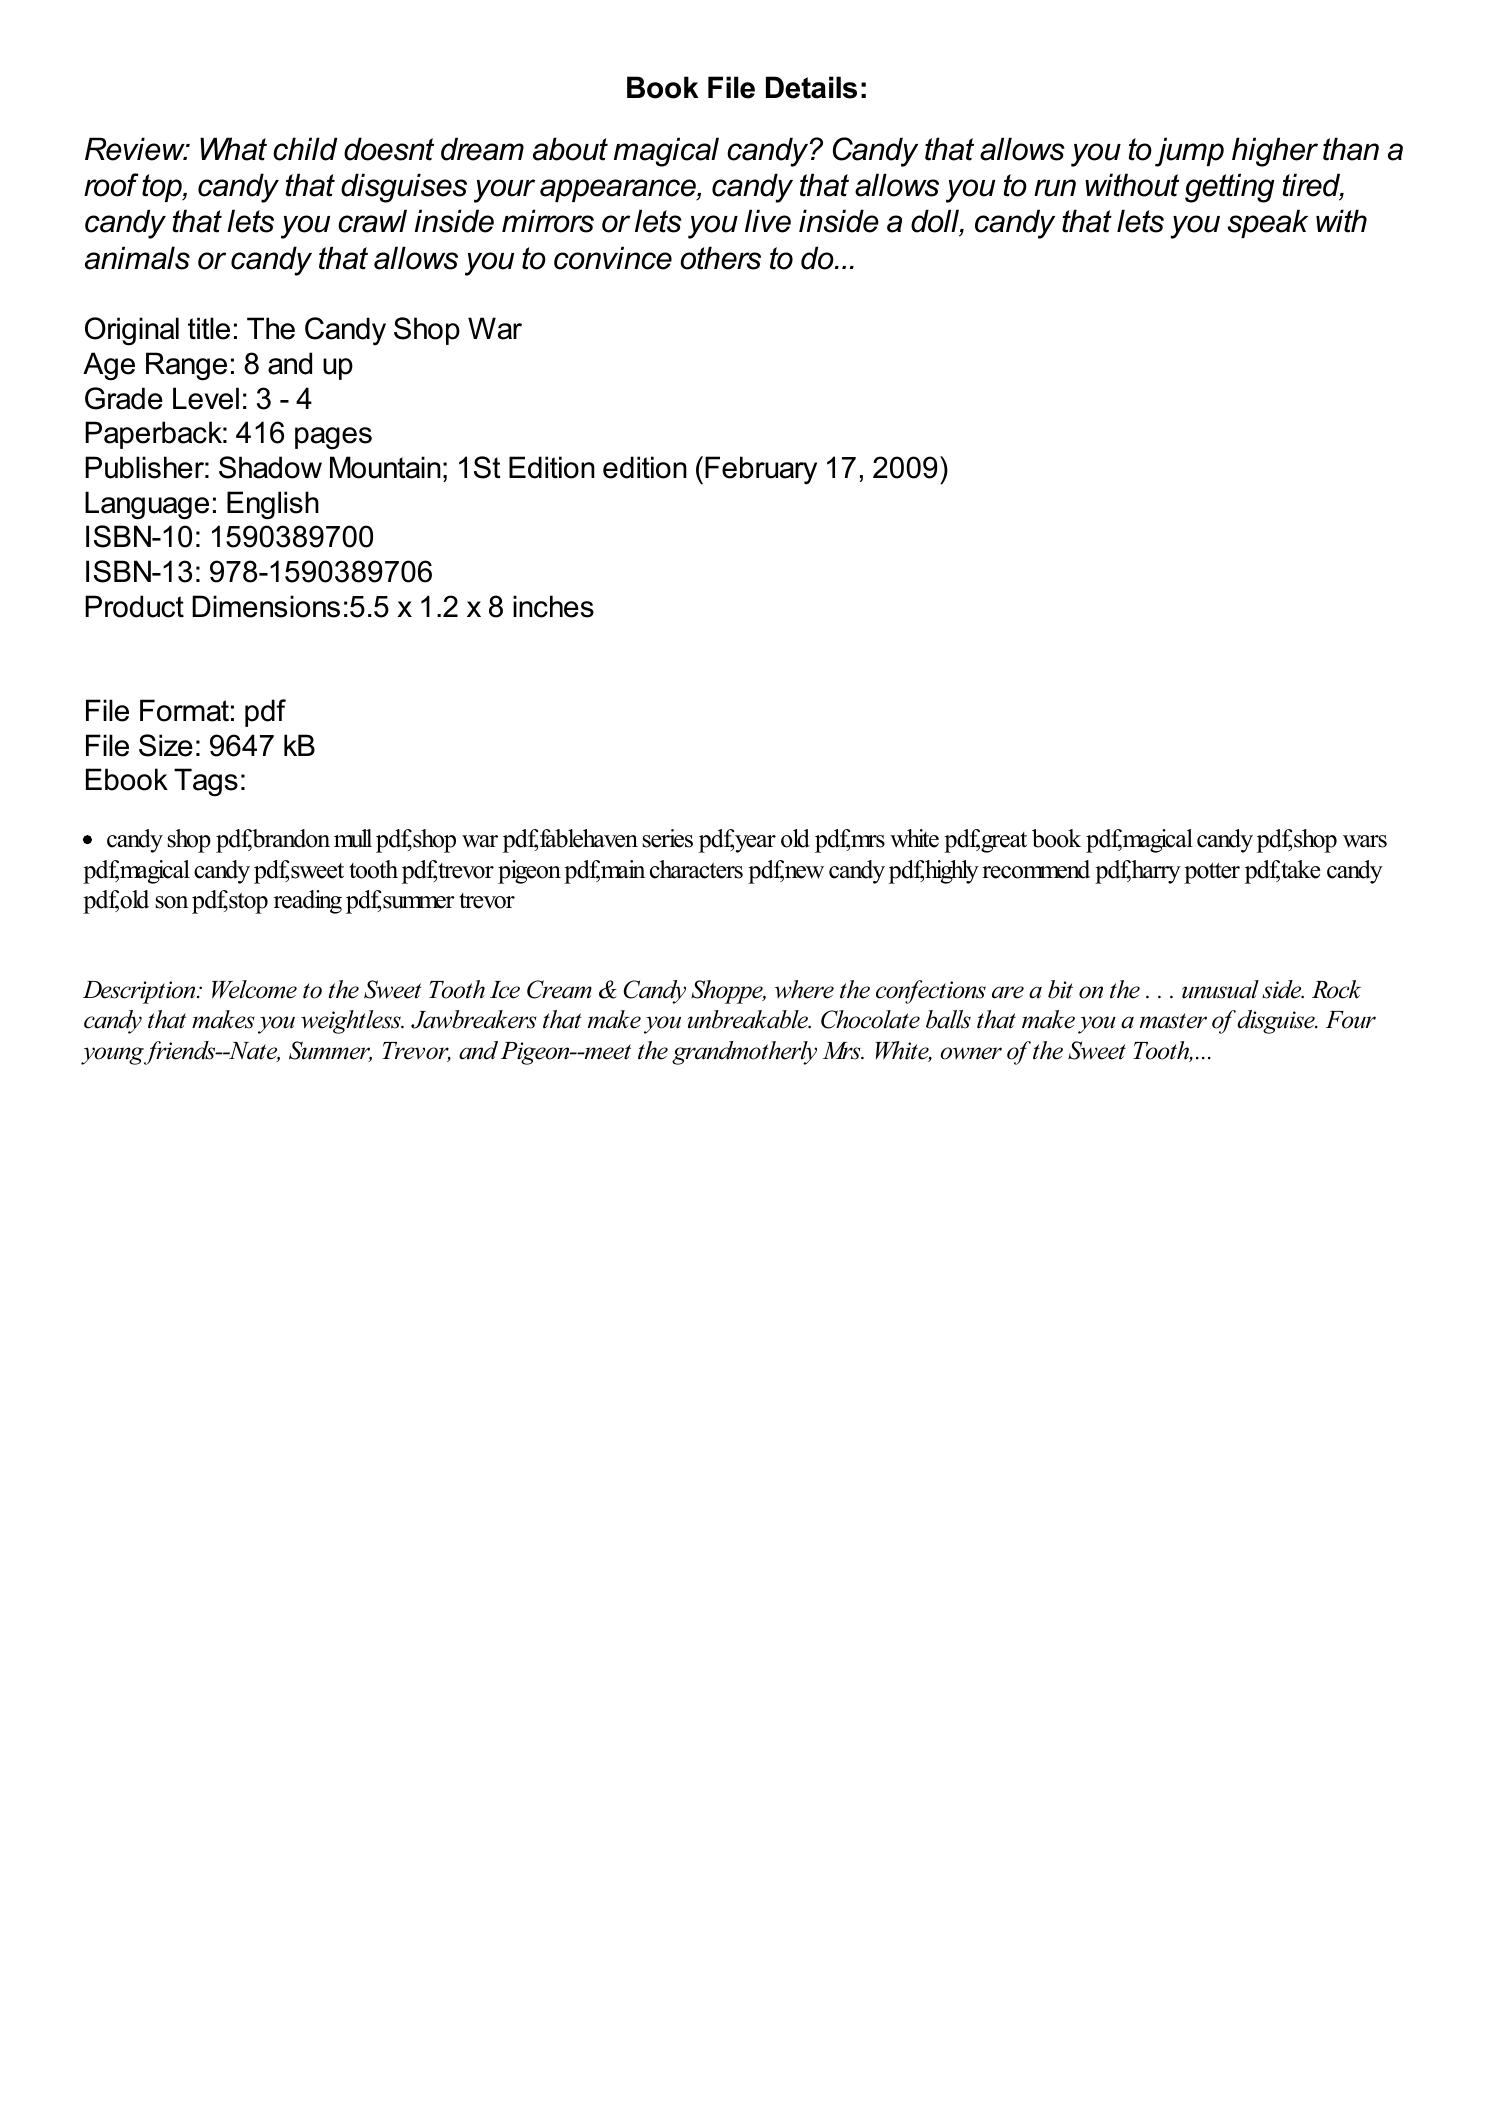 Image resolution: width=1495 pixels, height=2115 pixels. What do you see at coordinates (140, 992) in the page?
I see `Description` at bounding box center [140, 992].
